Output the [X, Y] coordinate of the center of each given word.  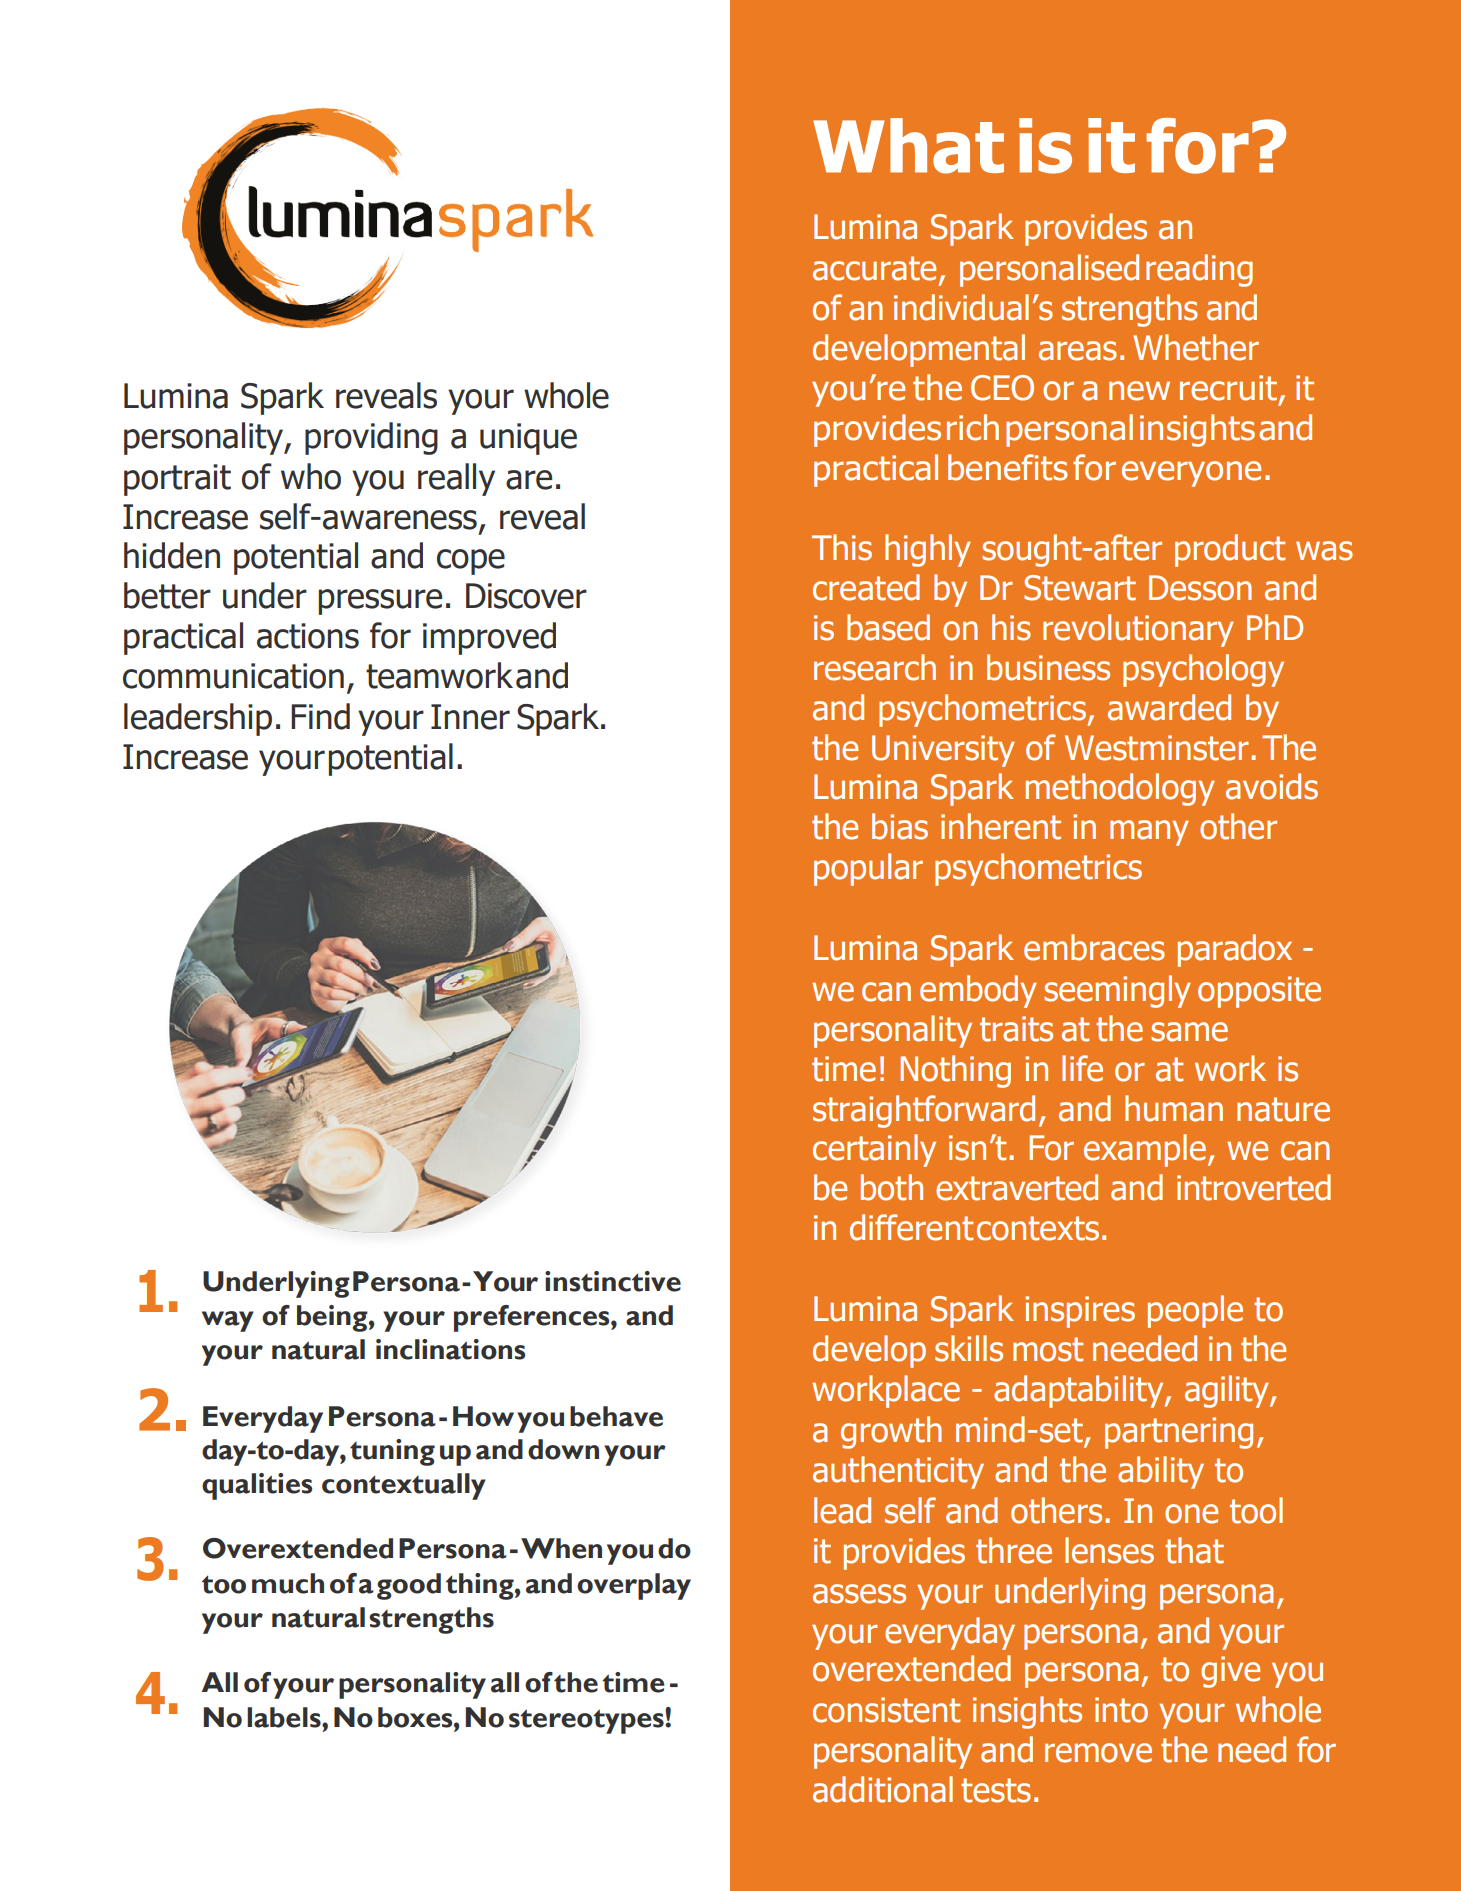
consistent [886, 1710]
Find [320, 716]
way [228, 1321]
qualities [257, 1486]
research [875, 667]
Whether [1196, 347]
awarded [1169, 707]
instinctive [613, 1281]
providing [371, 438]
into [1121, 1710]
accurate [874, 268]
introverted [1254, 1187]
